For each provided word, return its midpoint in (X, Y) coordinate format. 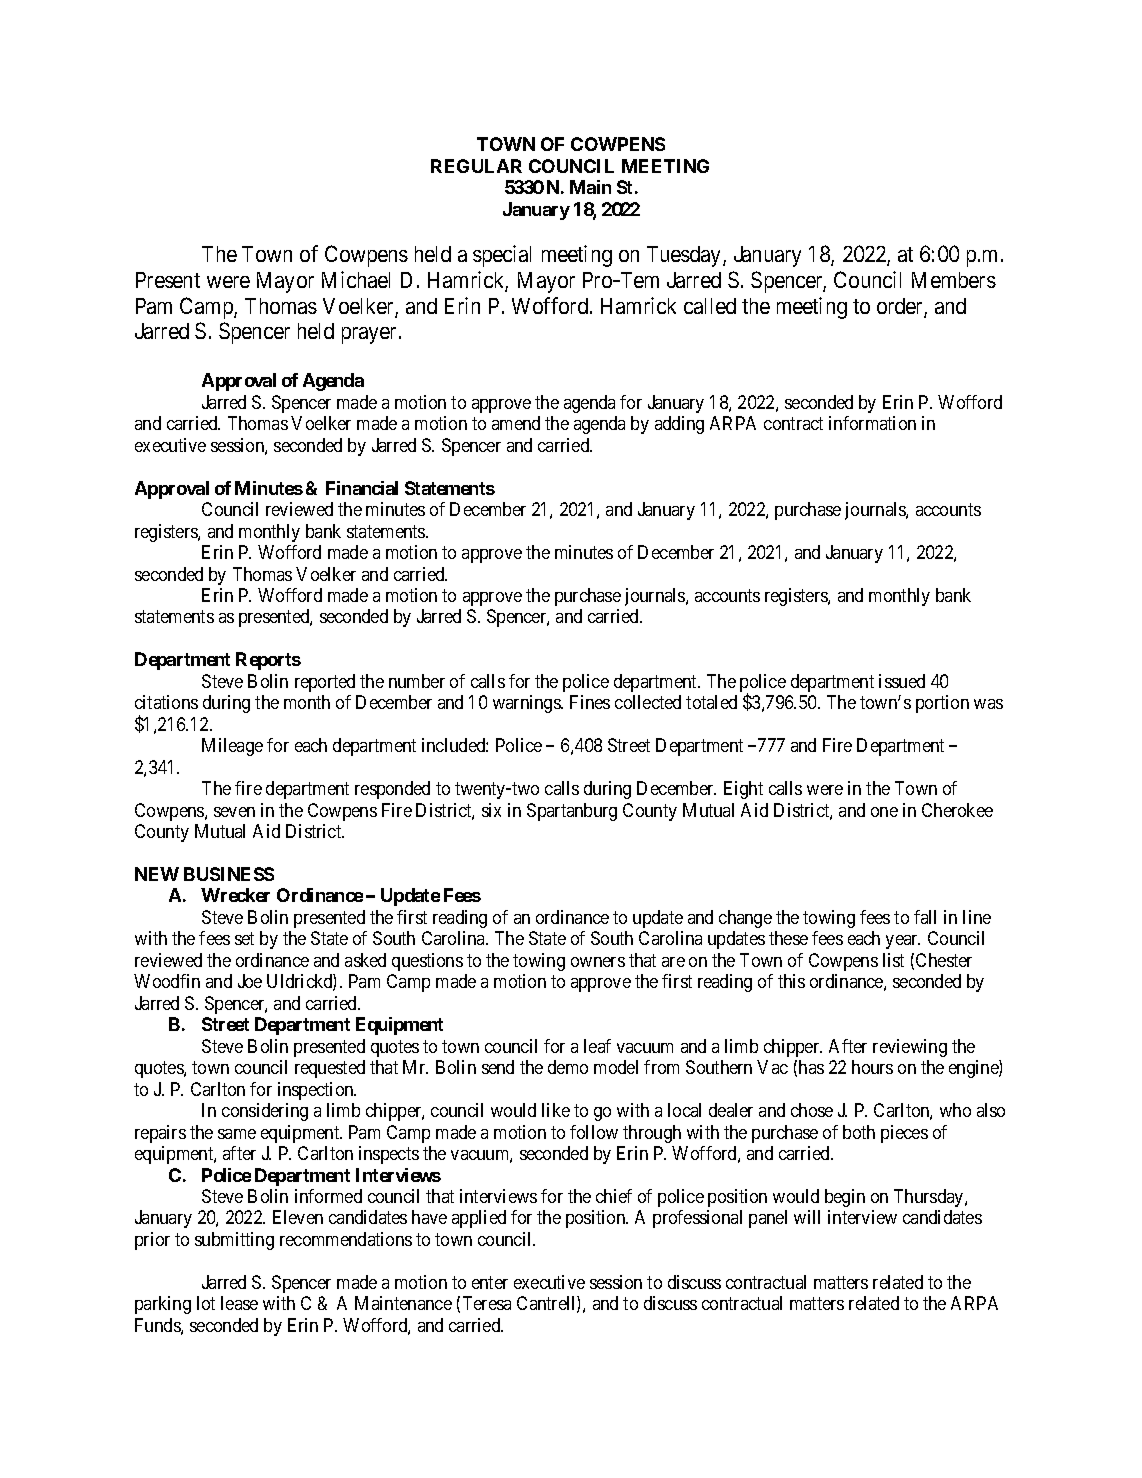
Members (954, 280)
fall (925, 917)
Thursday (930, 1198)
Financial (362, 488)
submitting (234, 1241)
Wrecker (235, 895)
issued (902, 681)
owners (598, 962)
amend (516, 423)
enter (490, 1282)
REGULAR (476, 166)
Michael (356, 279)
